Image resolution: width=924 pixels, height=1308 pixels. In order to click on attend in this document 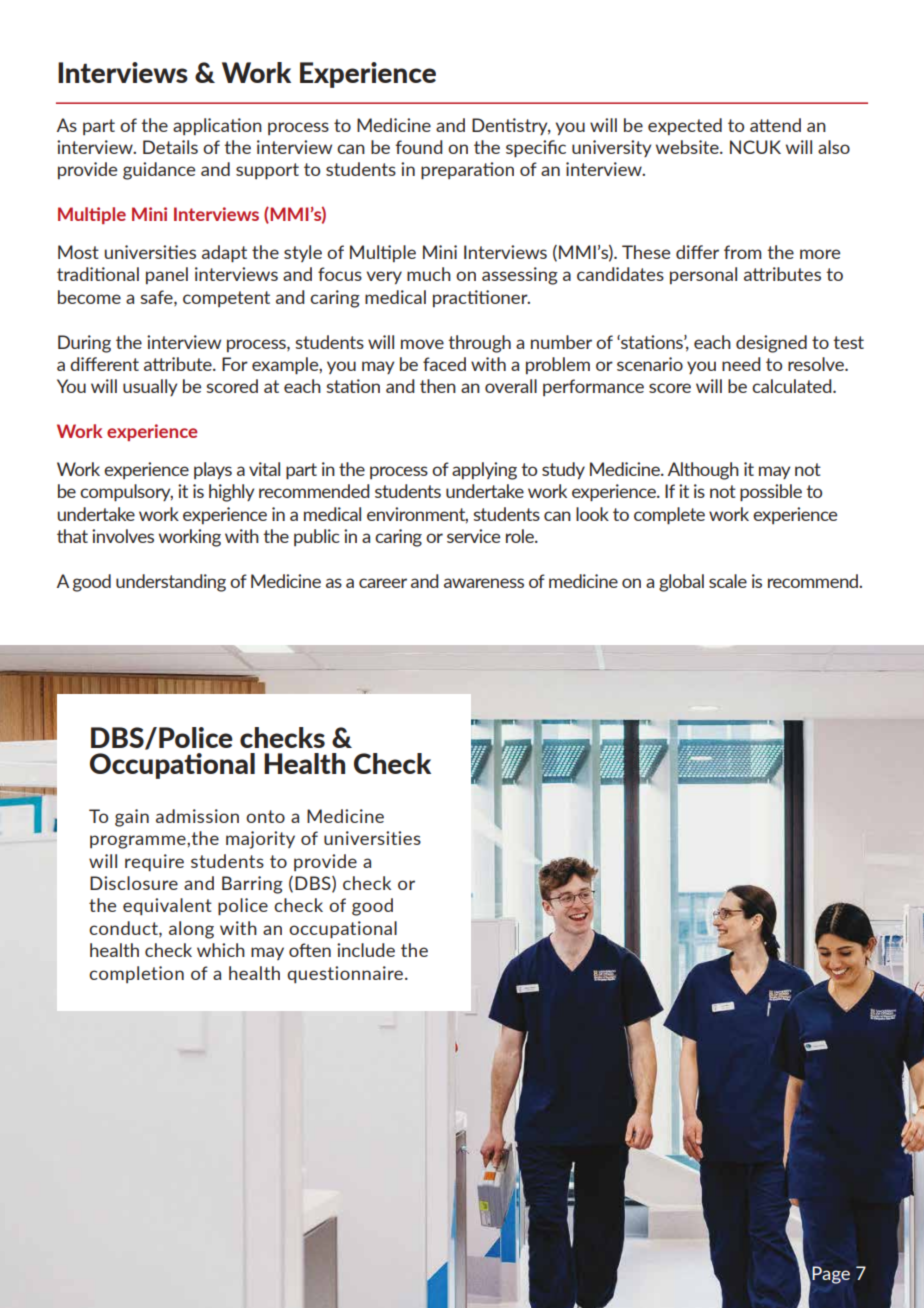, I will do `click(775, 125)`.
